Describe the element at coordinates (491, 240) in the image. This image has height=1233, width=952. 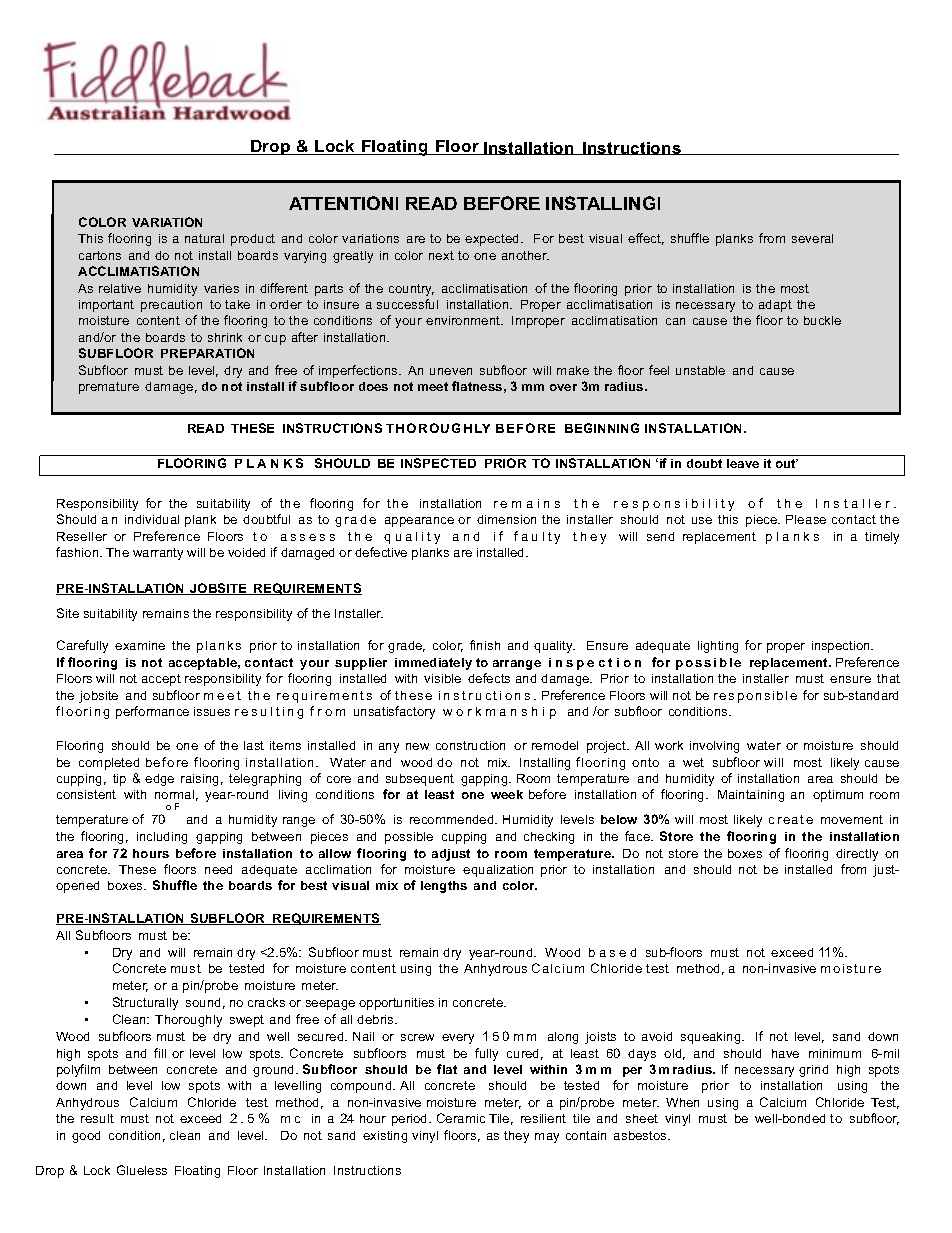
I see `expected` at that location.
